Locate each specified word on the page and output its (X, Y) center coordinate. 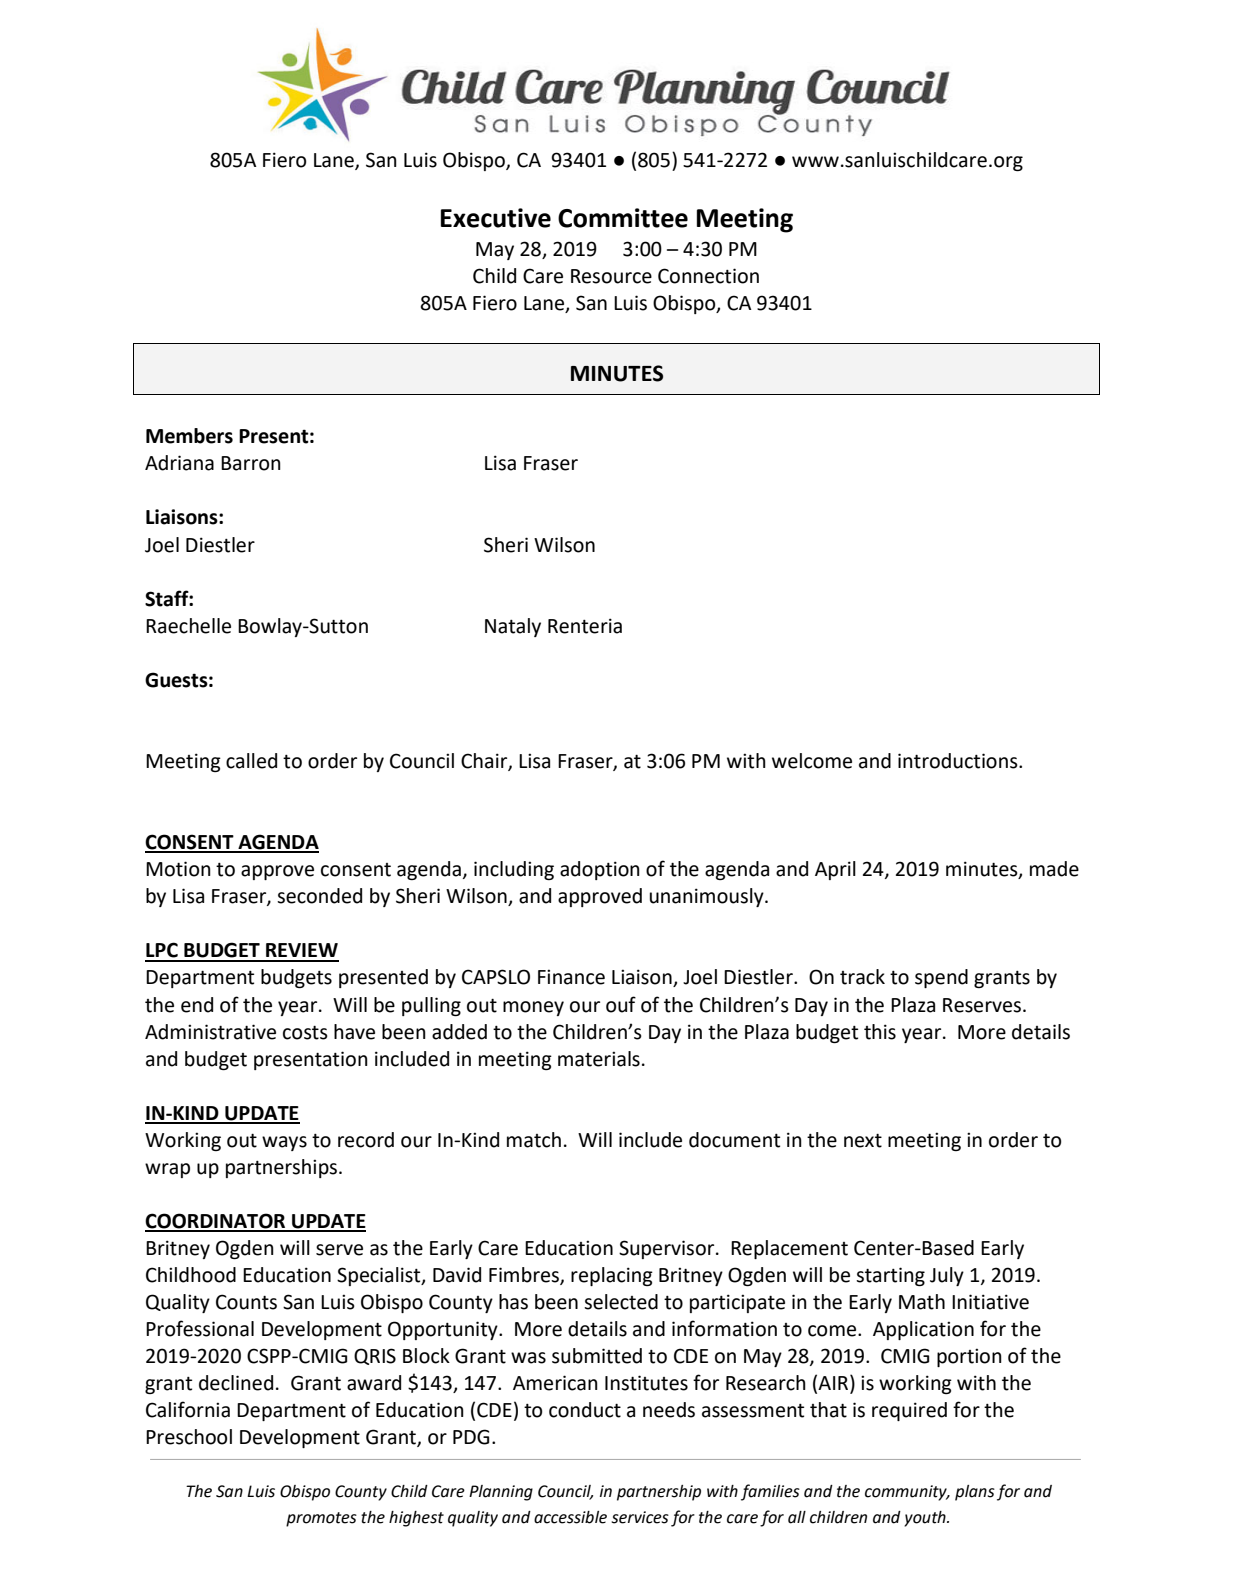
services (640, 1517)
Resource (611, 276)
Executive (496, 218)
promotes (321, 1519)
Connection (708, 276)
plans (975, 1493)
